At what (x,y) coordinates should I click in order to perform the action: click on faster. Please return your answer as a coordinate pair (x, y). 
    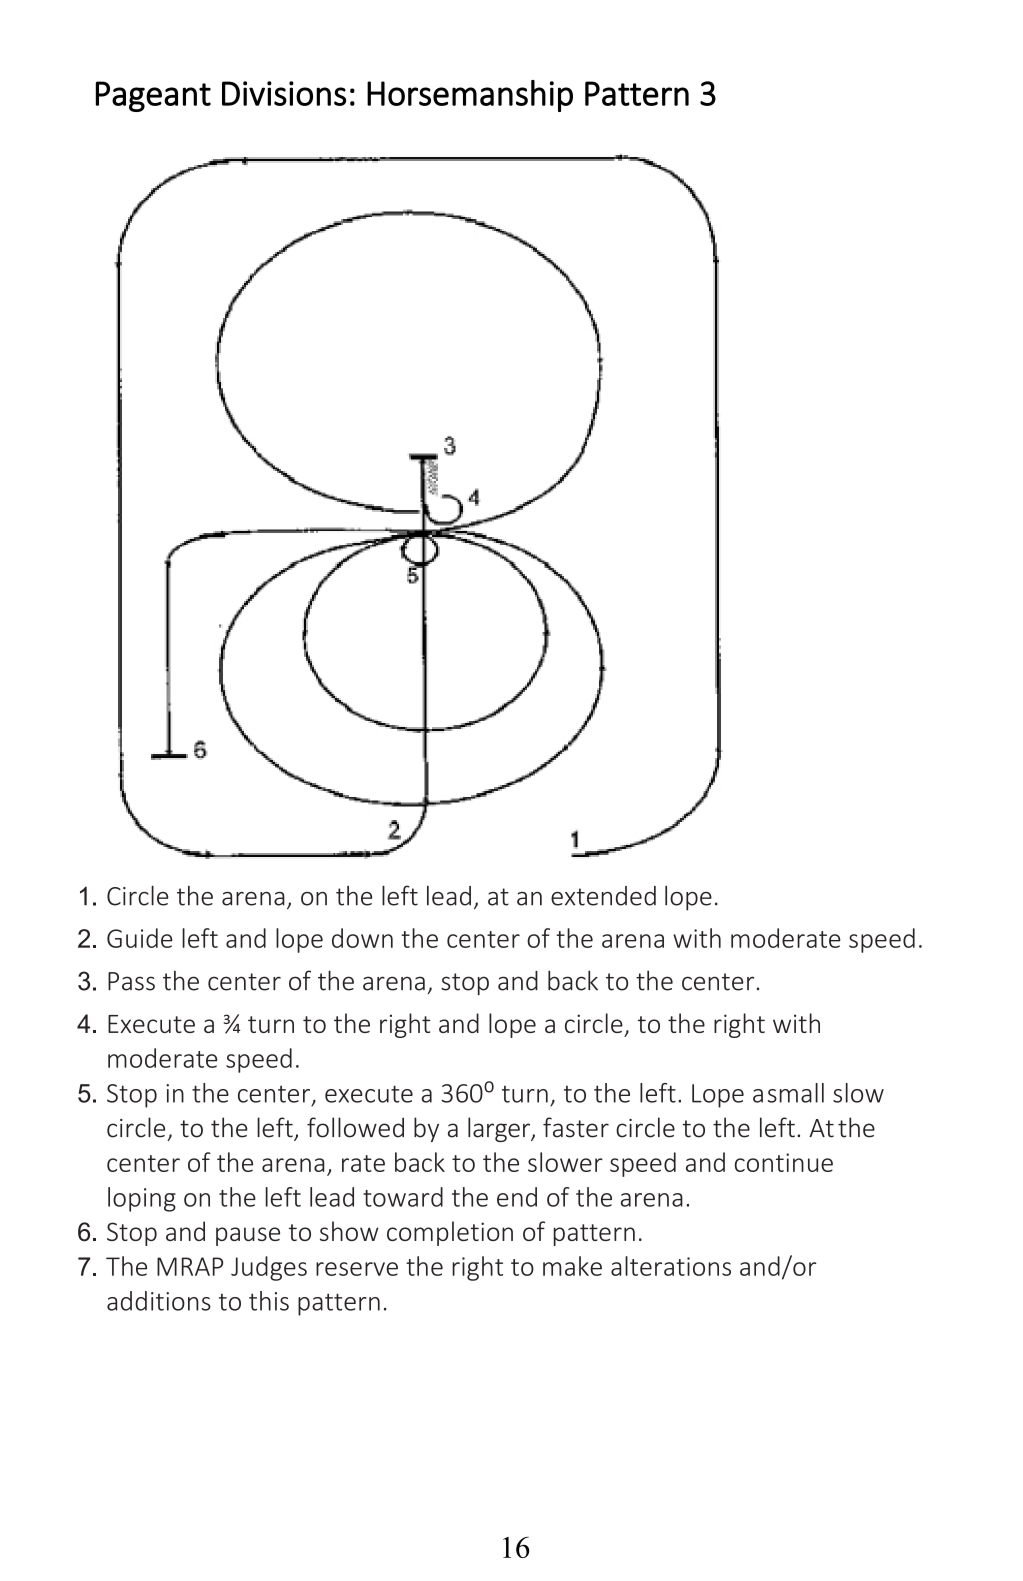
    Looking at the image, I should click on (576, 1127).
